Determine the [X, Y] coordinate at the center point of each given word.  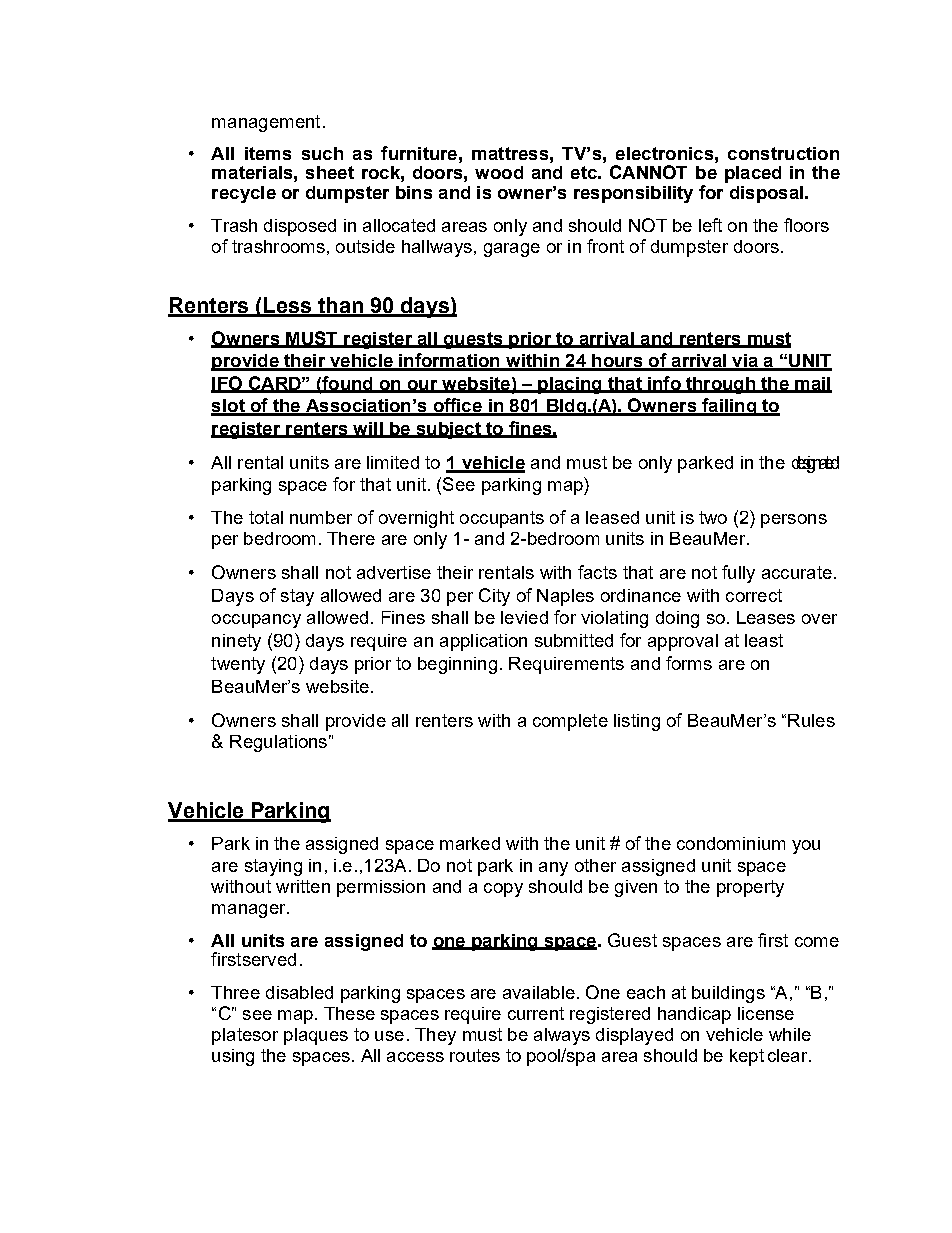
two [713, 517]
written [303, 886]
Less [288, 306]
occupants [502, 519]
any [553, 869]
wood [499, 172]
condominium [731, 843]
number [321, 517]
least [764, 640]
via [745, 362]
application [483, 642]
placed [753, 174]
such [322, 153]
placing [570, 385]
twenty [238, 665]
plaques [316, 1036]
